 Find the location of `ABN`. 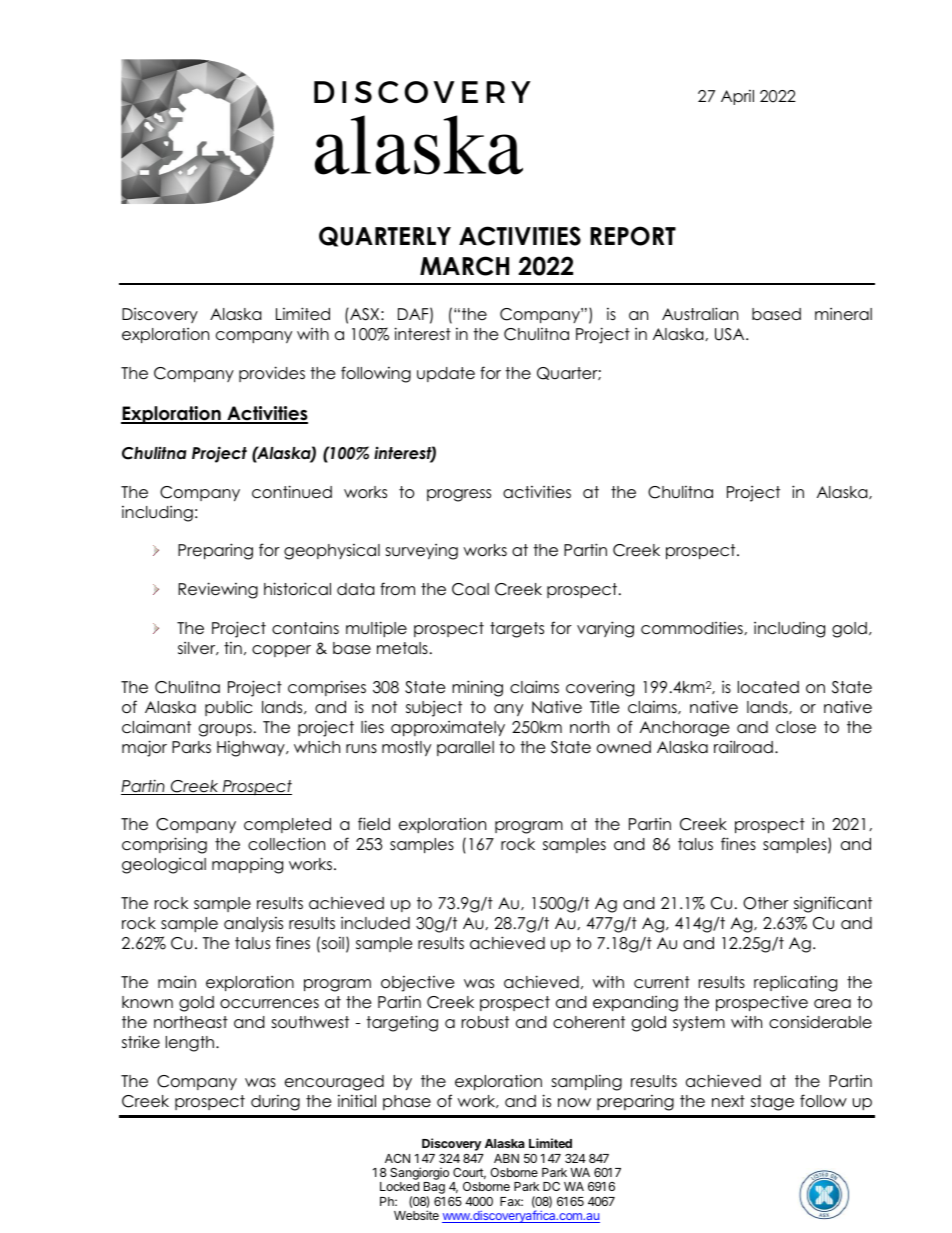

ABN is located at coordinates (506, 1158).
